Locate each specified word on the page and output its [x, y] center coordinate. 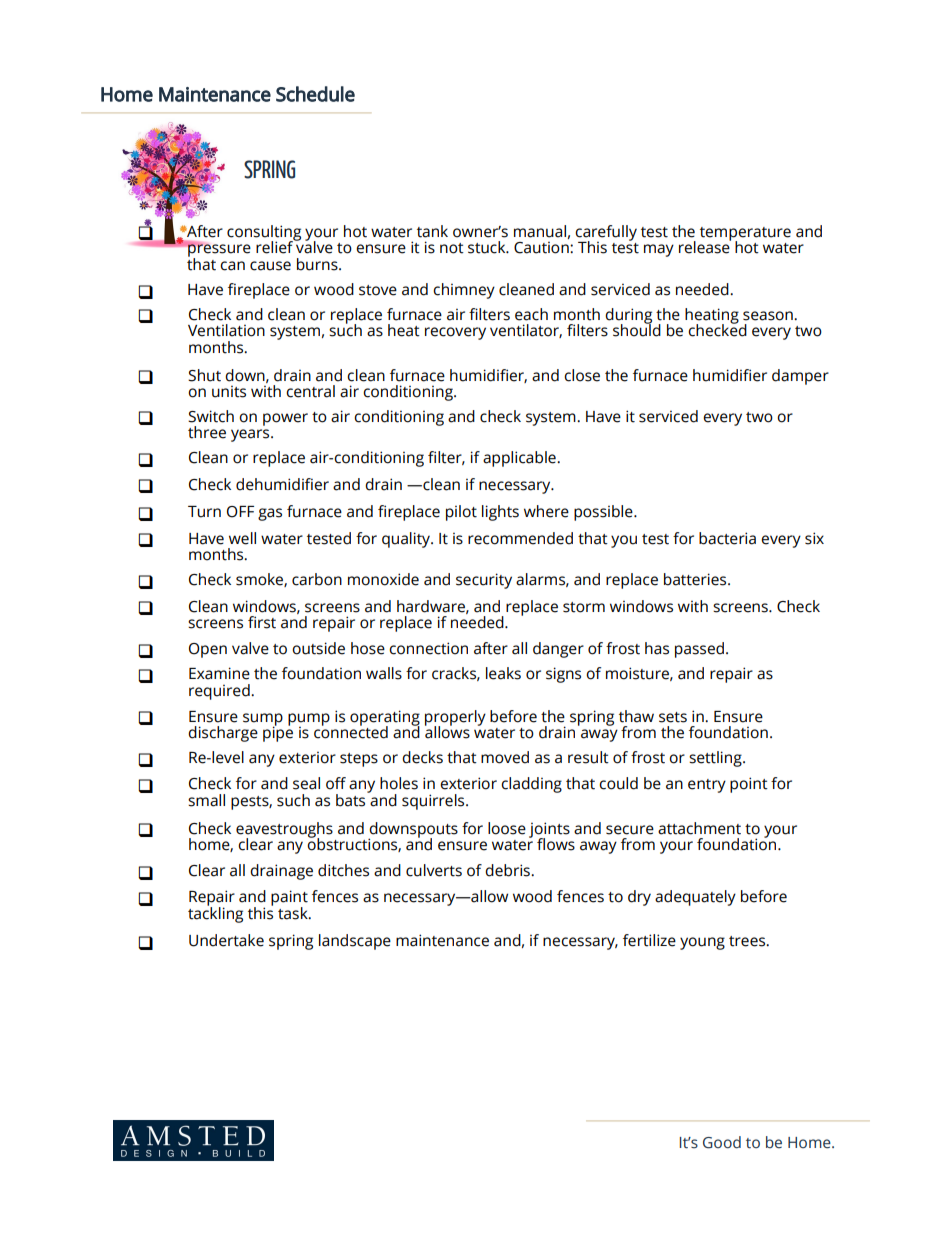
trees [748, 941]
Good [722, 1142]
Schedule [315, 94]
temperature [745, 235]
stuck [488, 247]
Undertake [226, 940]
